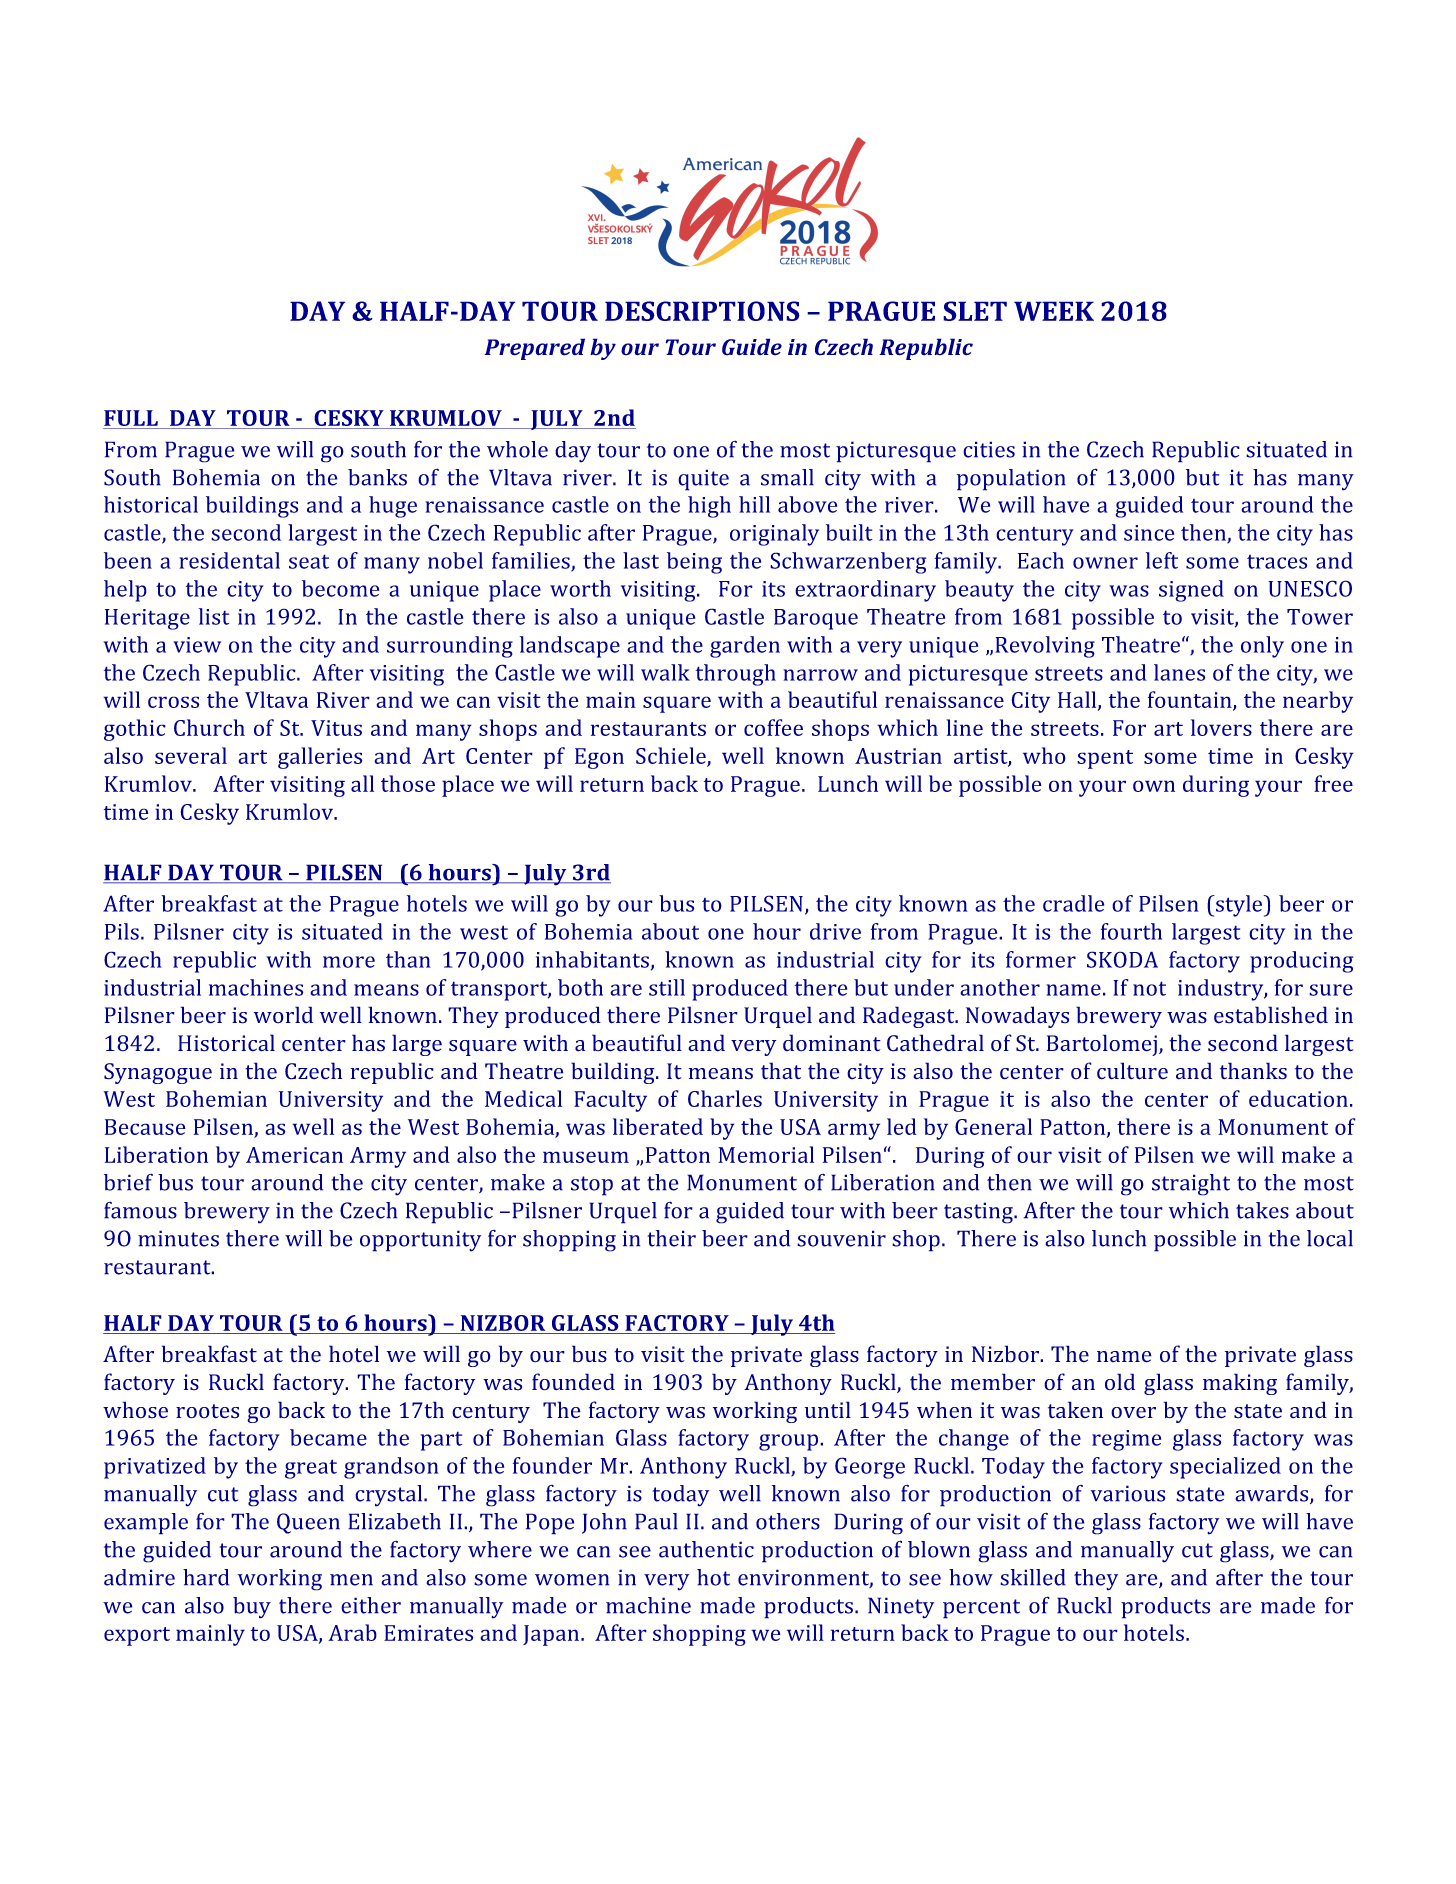 This screenshot has height=1884, width=1456. Describe the element at coordinates (1054, 311) in the screenshot. I see `WEEK` at that location.
